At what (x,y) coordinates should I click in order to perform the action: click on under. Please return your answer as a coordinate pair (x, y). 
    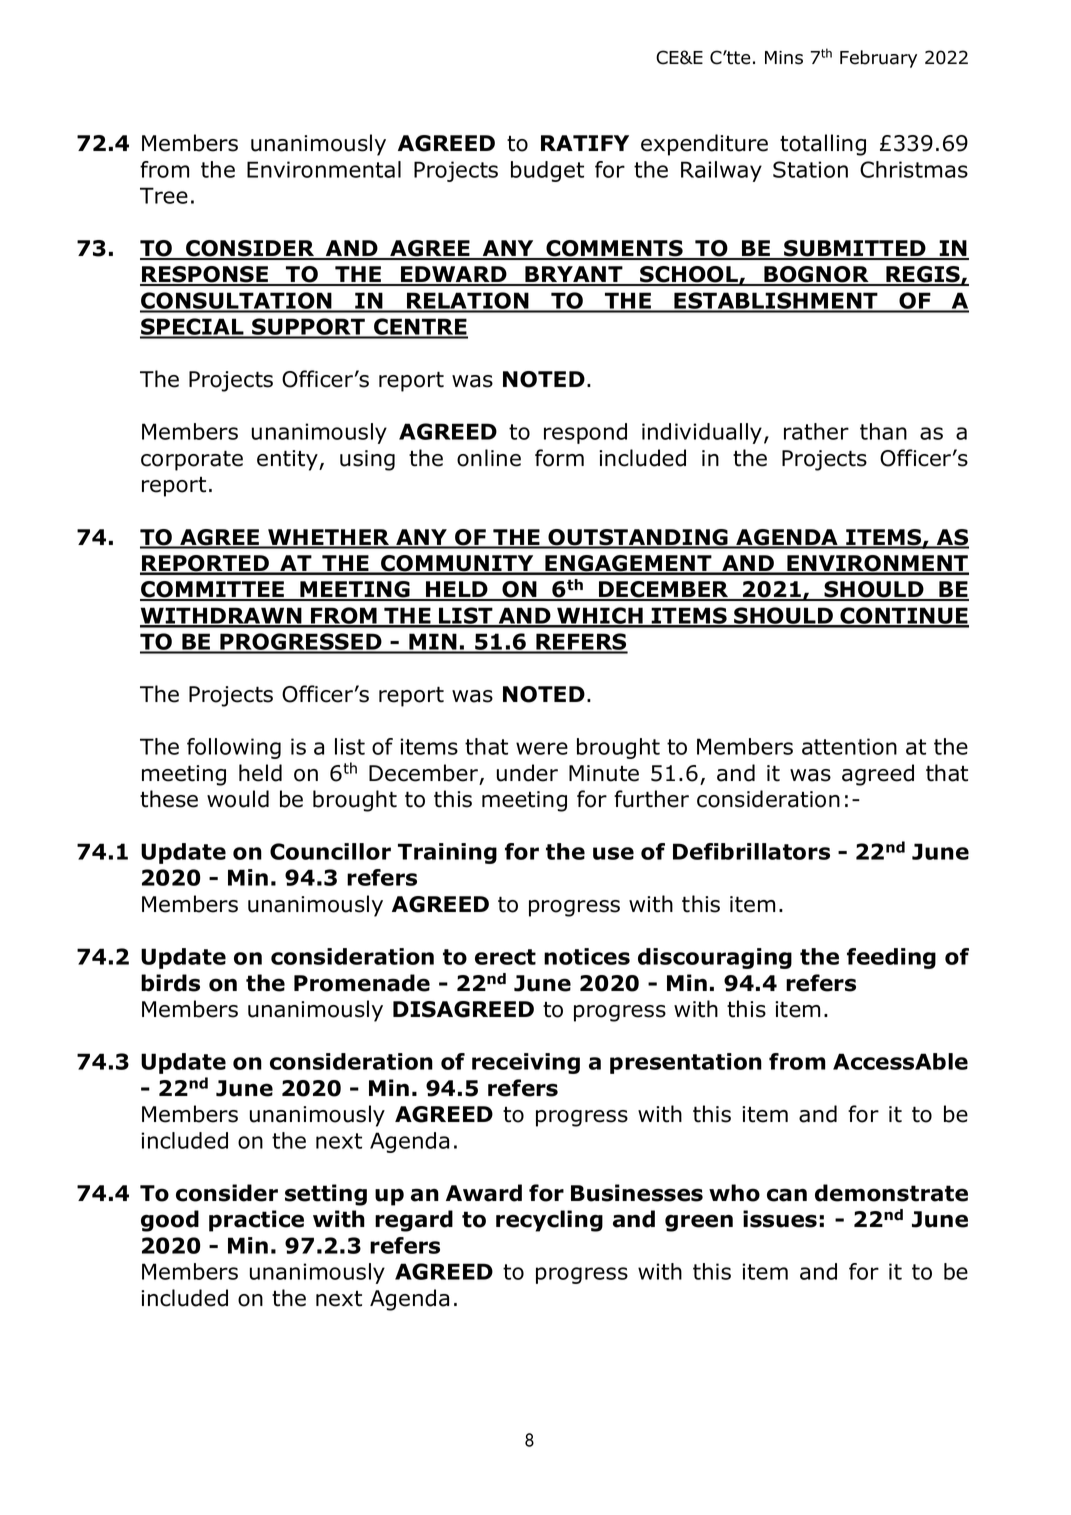
    Looking at the image, I should click on (527, 773).
